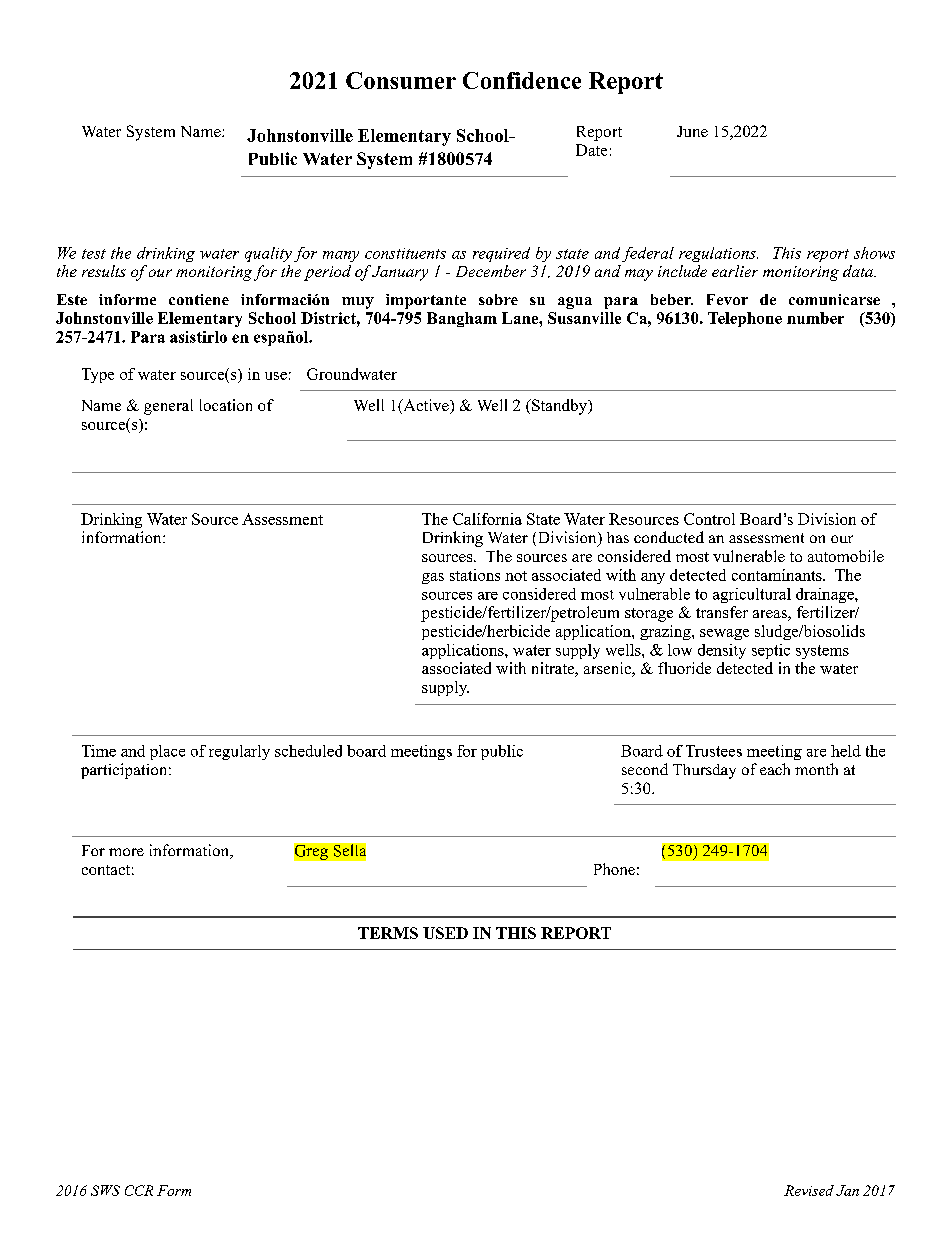 This screenshot has width=952, height=1233. I want to click on CCR, so click(139, 1190).
